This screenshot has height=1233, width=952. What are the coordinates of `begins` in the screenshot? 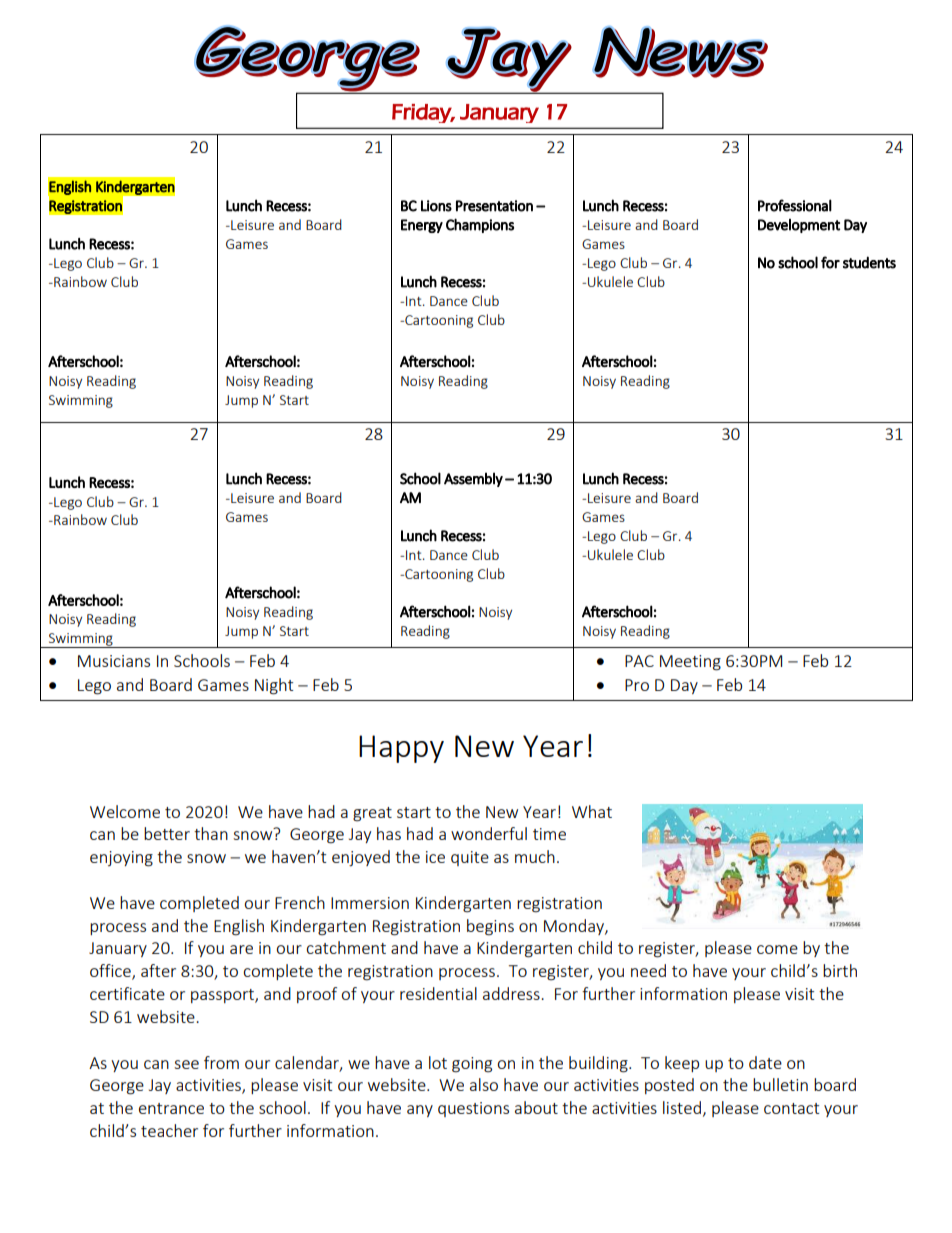 It's located at (490, 927).
